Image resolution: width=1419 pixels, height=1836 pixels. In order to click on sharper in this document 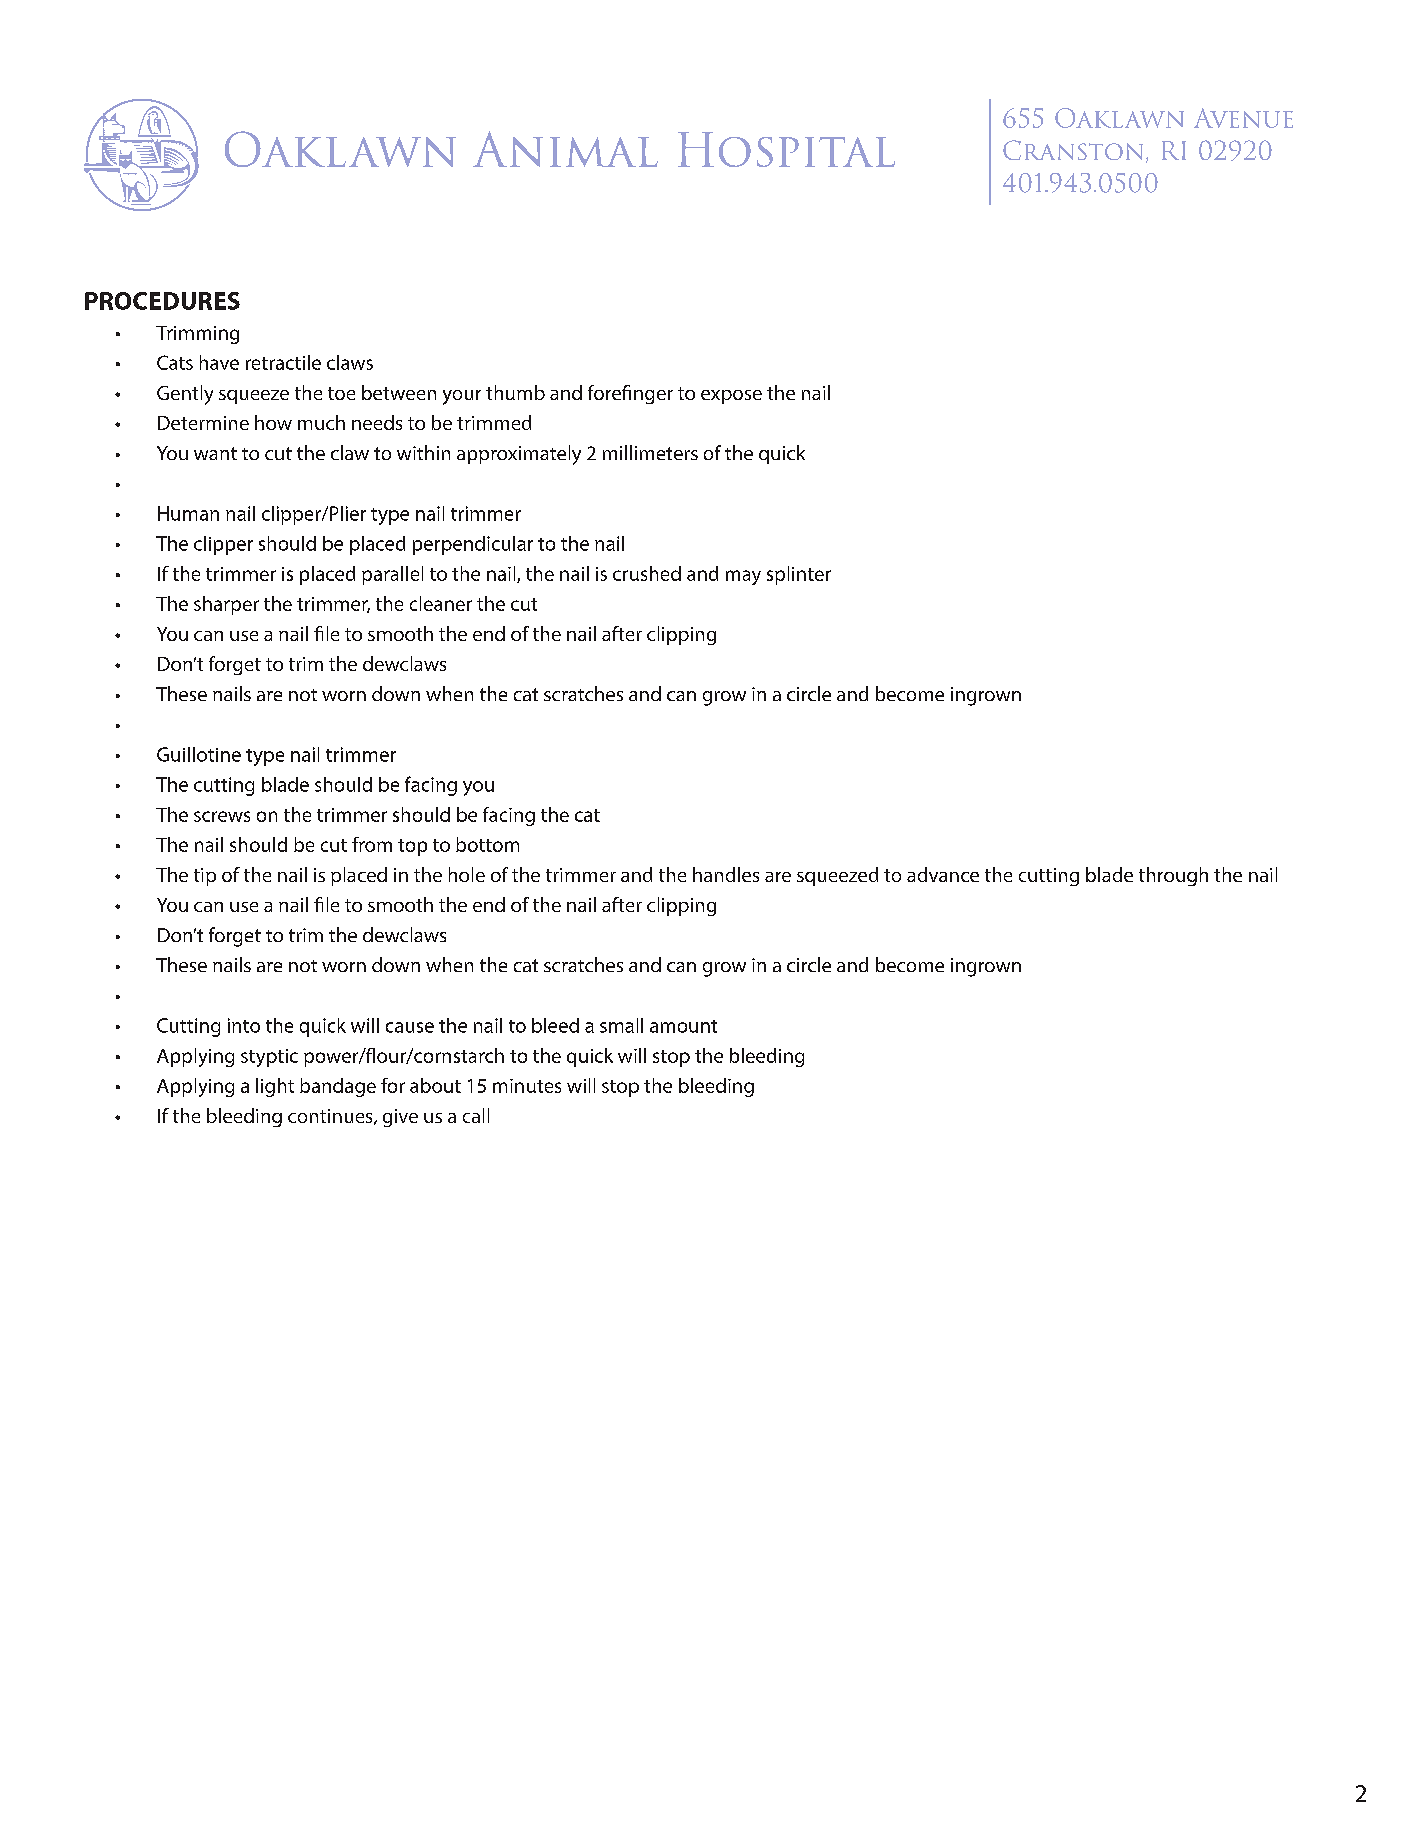, I will do `click(226, 605)`.
